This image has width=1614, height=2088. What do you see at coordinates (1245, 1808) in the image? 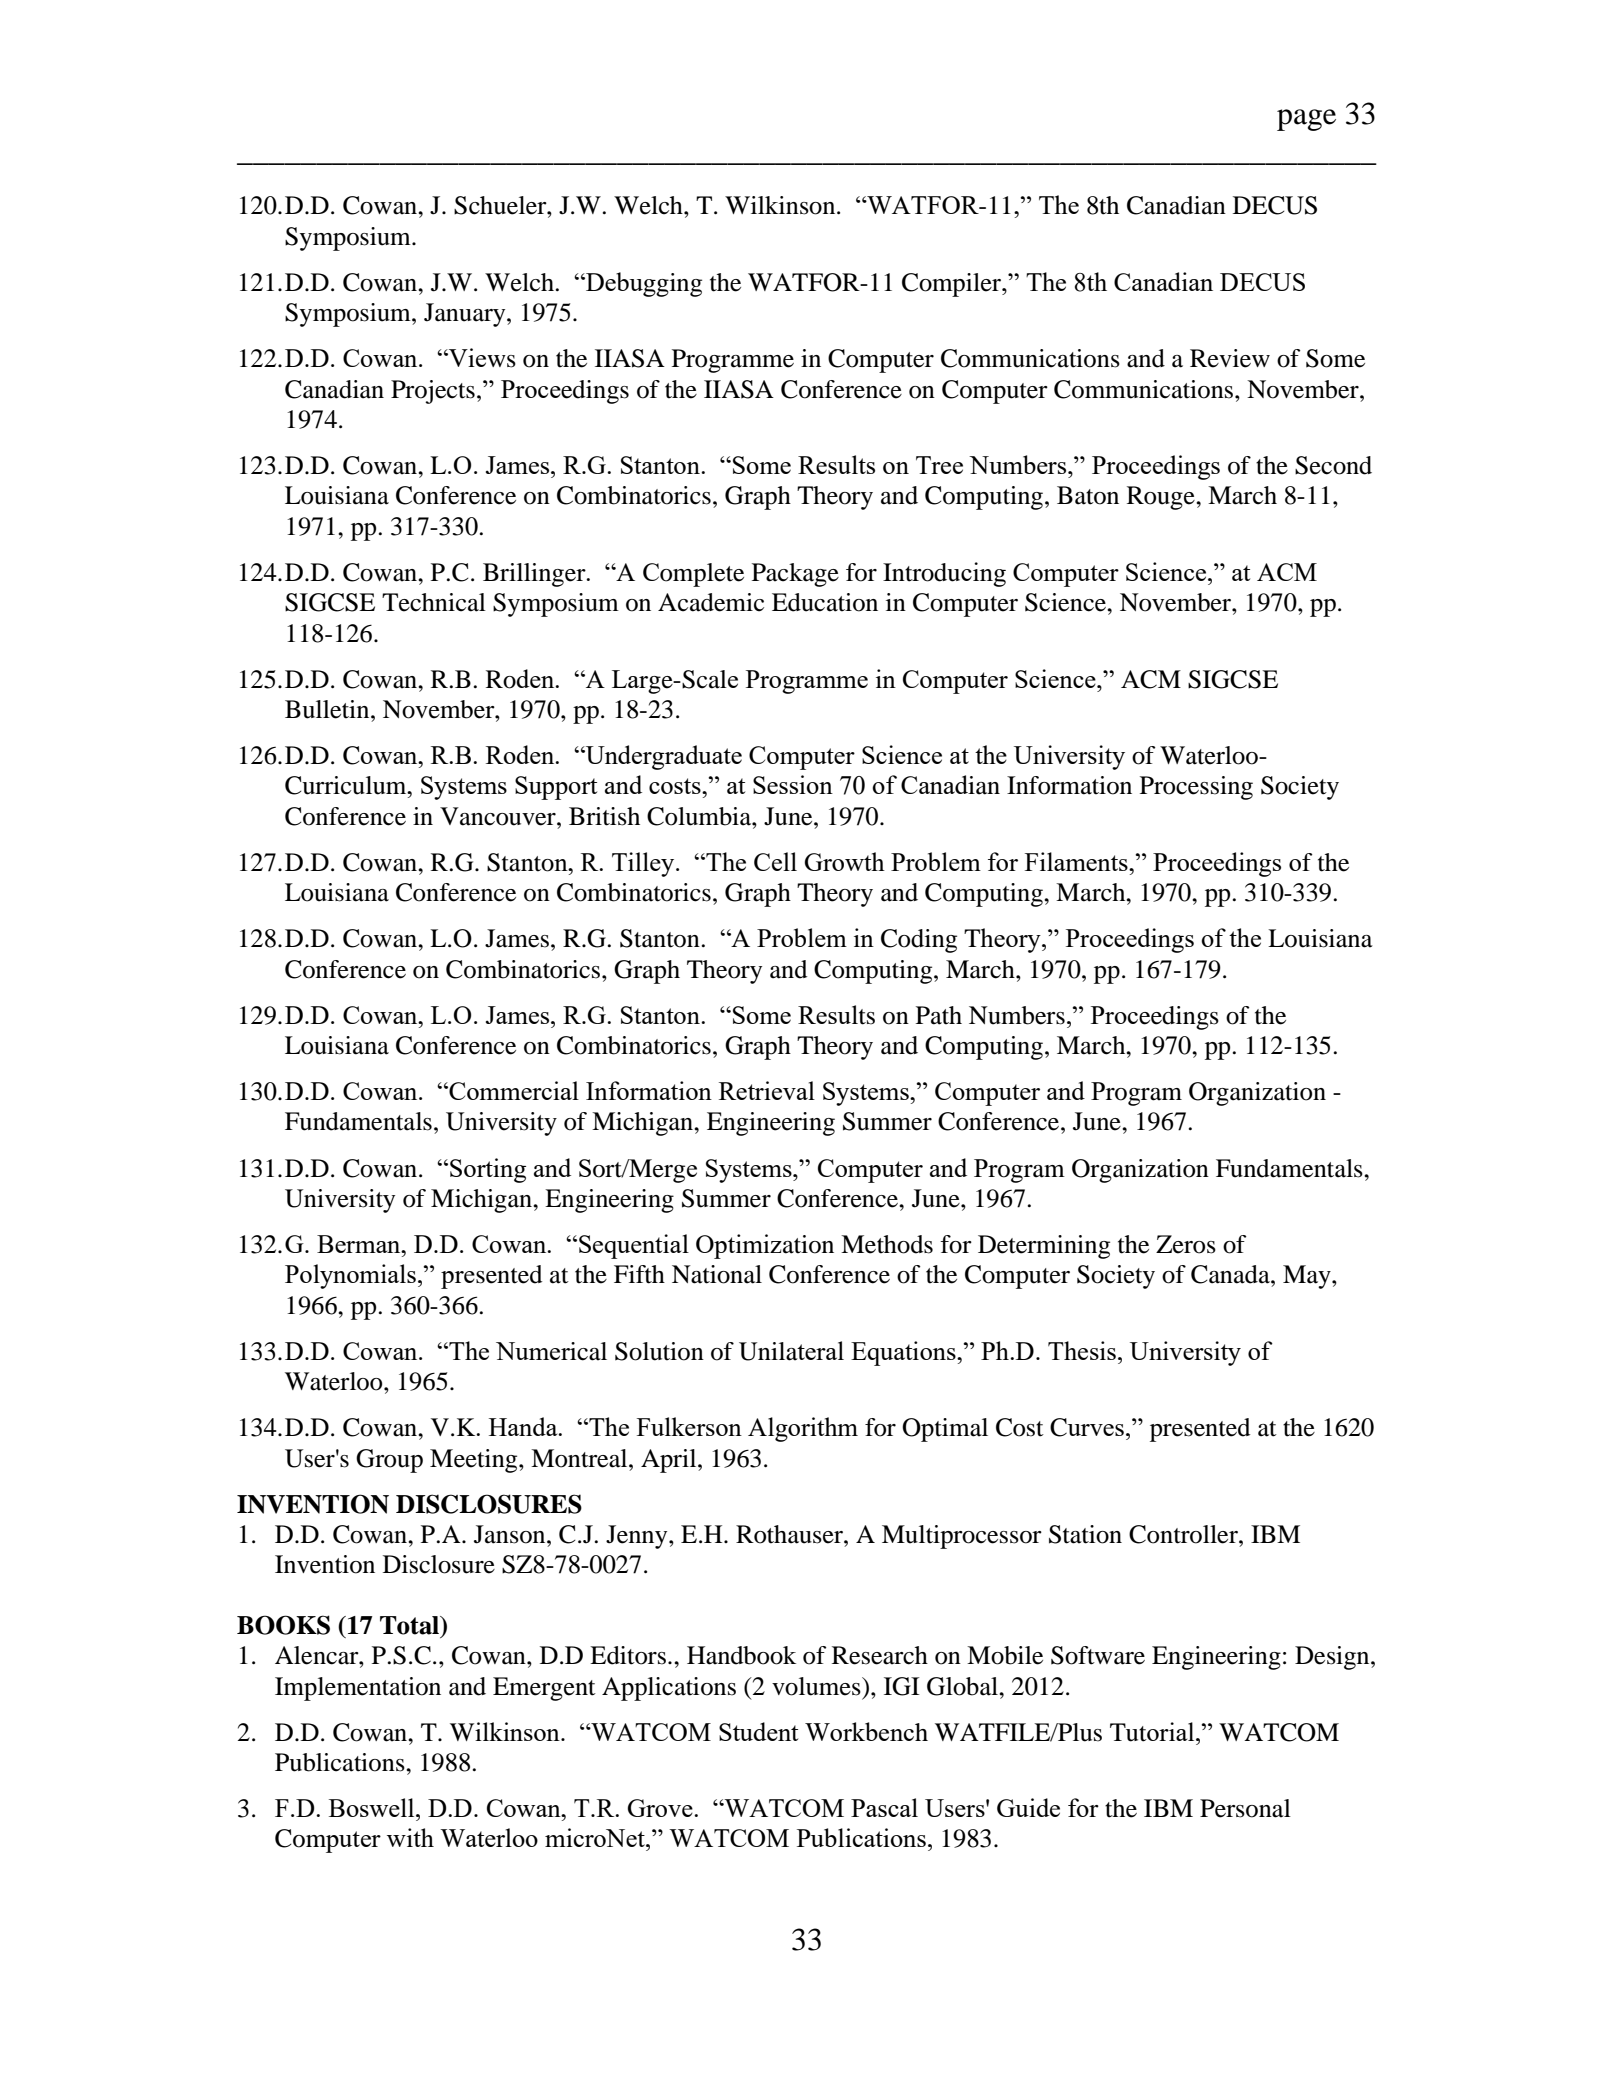
I see `Personal` at bounding box center [1245, 1808].
